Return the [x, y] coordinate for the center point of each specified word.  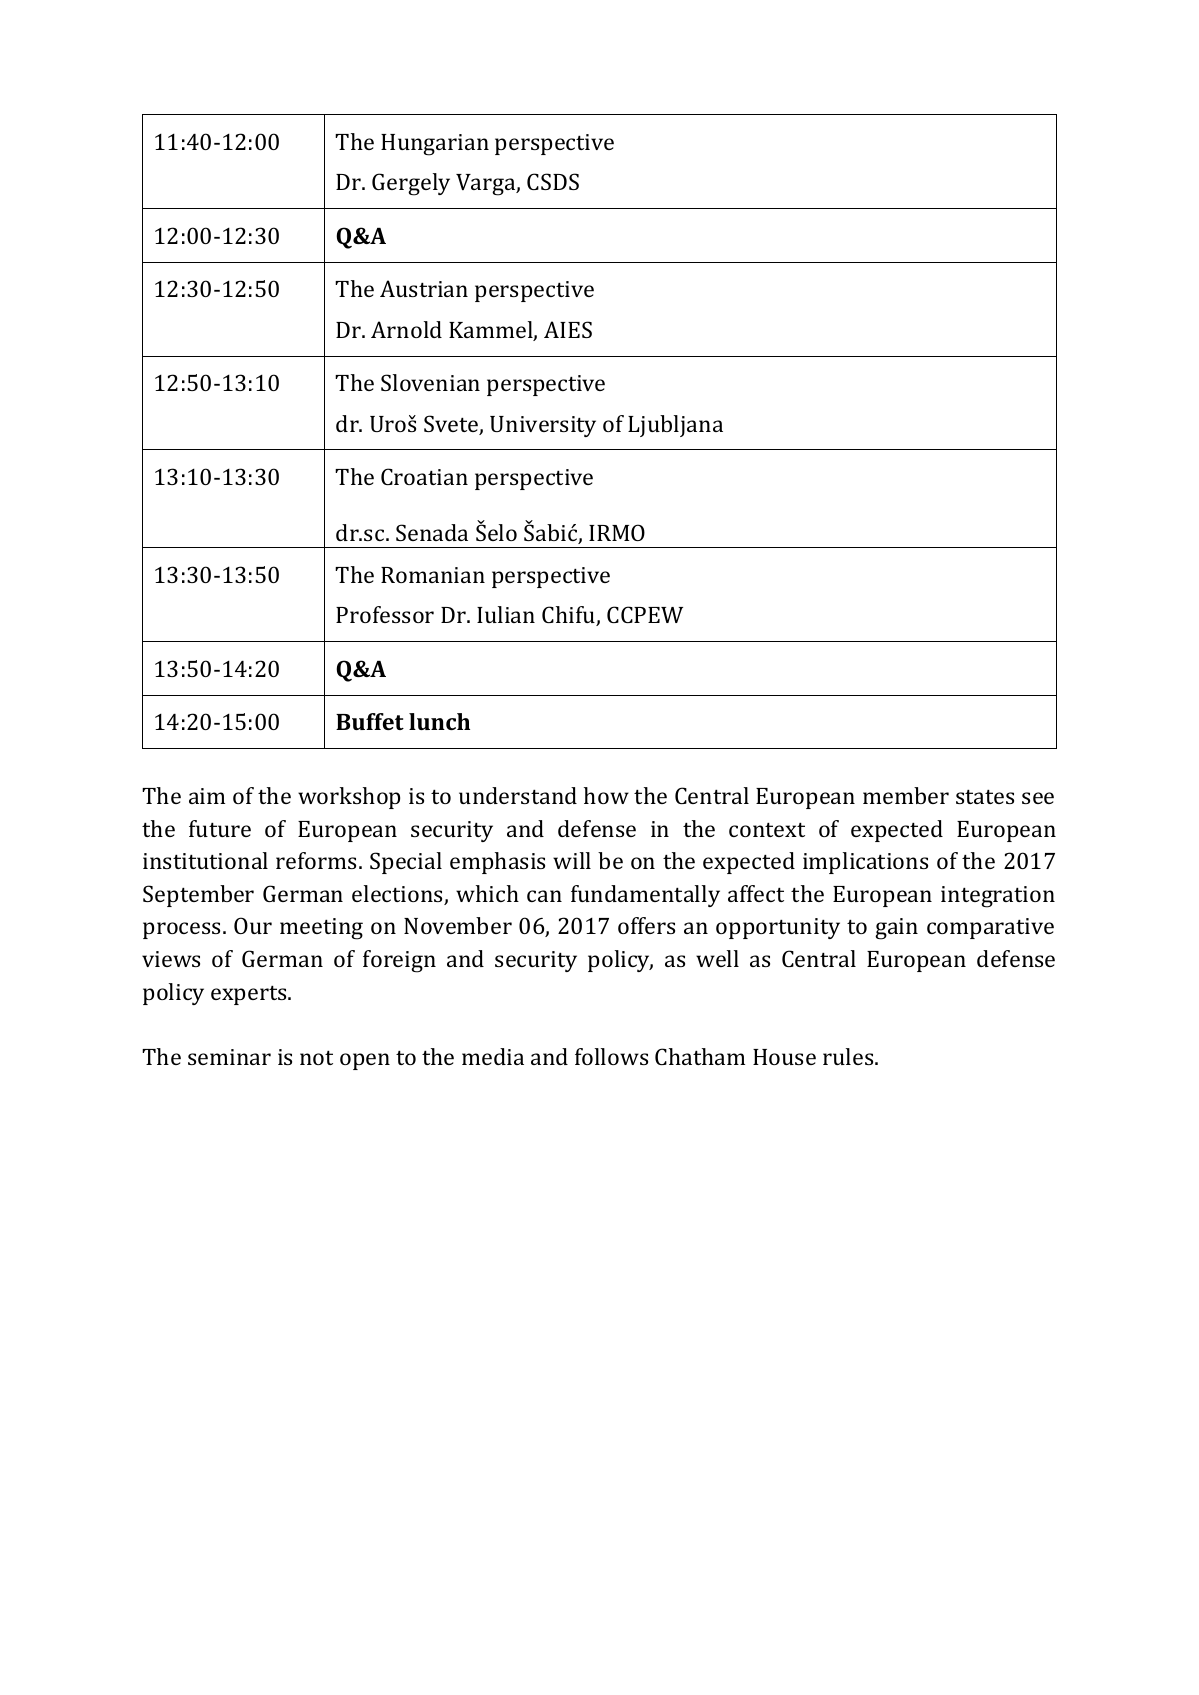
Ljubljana [675, 426]
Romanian [433, 575]
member [906, 795]
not [316, 1058]
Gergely [411, 184]
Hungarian [435, 145]
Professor [385, 614]
